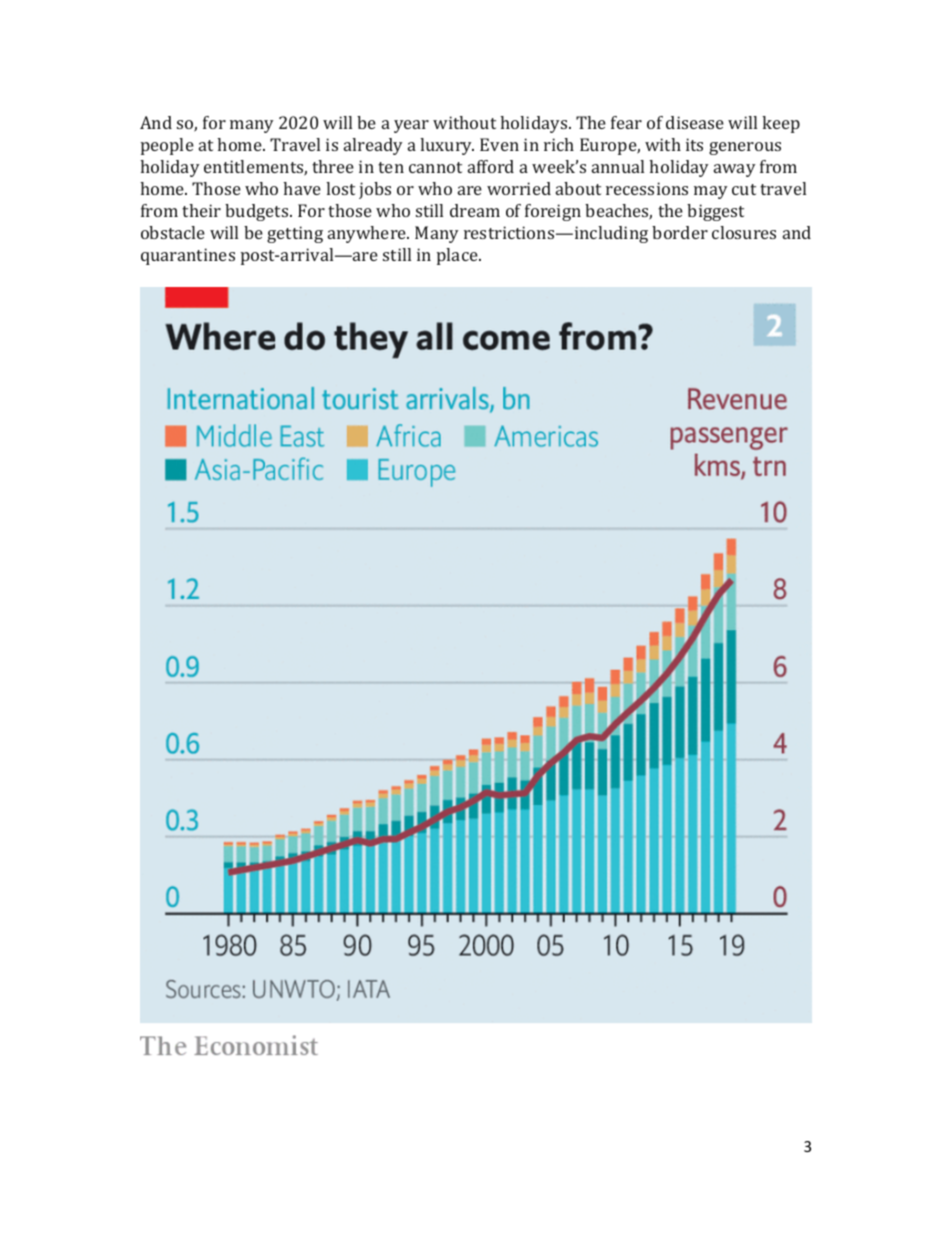  Describe the element at coordinates (626, 122) in the page. I see `fear` at that location.
